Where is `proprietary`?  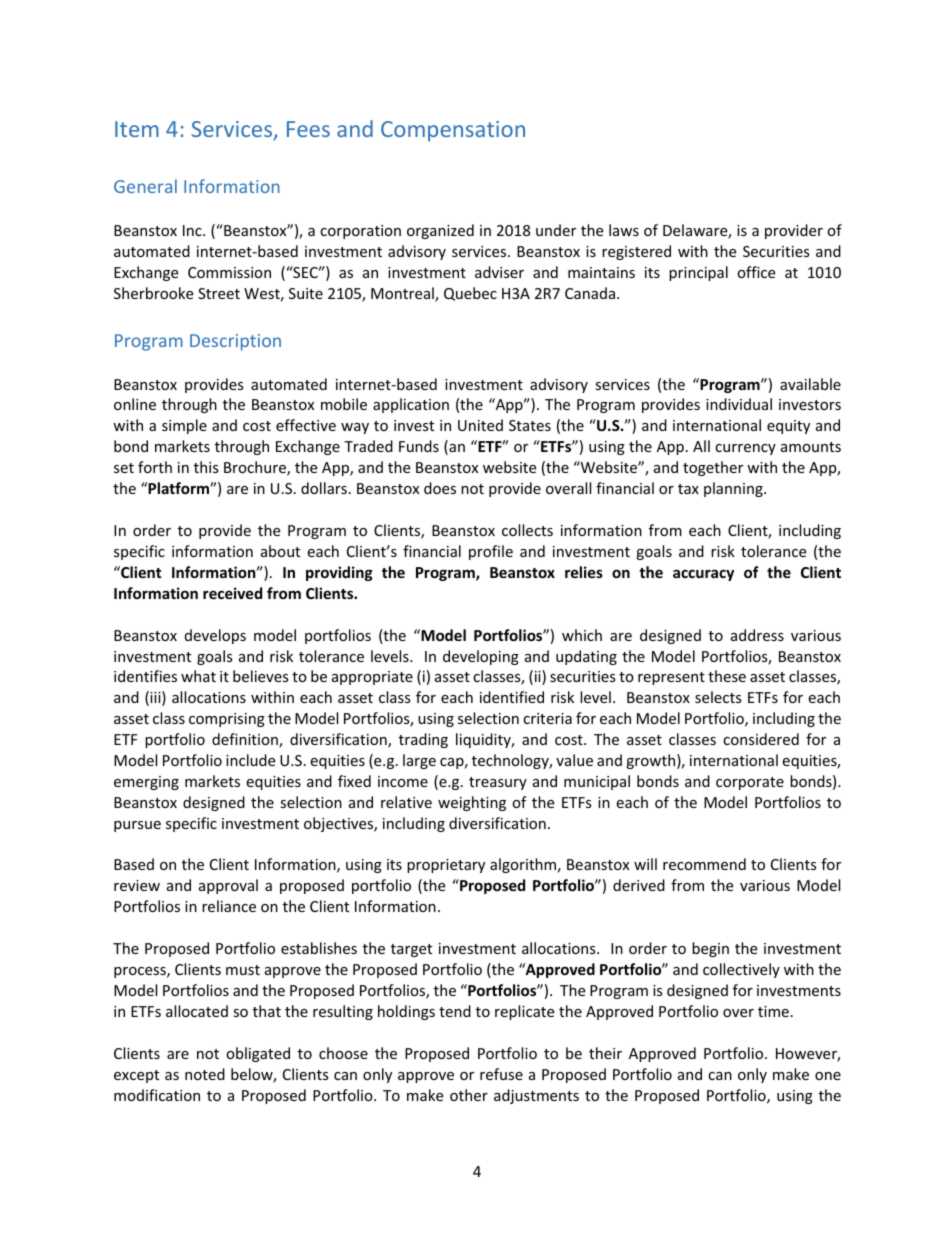 proprietary is located at coordinates (446, 866).
